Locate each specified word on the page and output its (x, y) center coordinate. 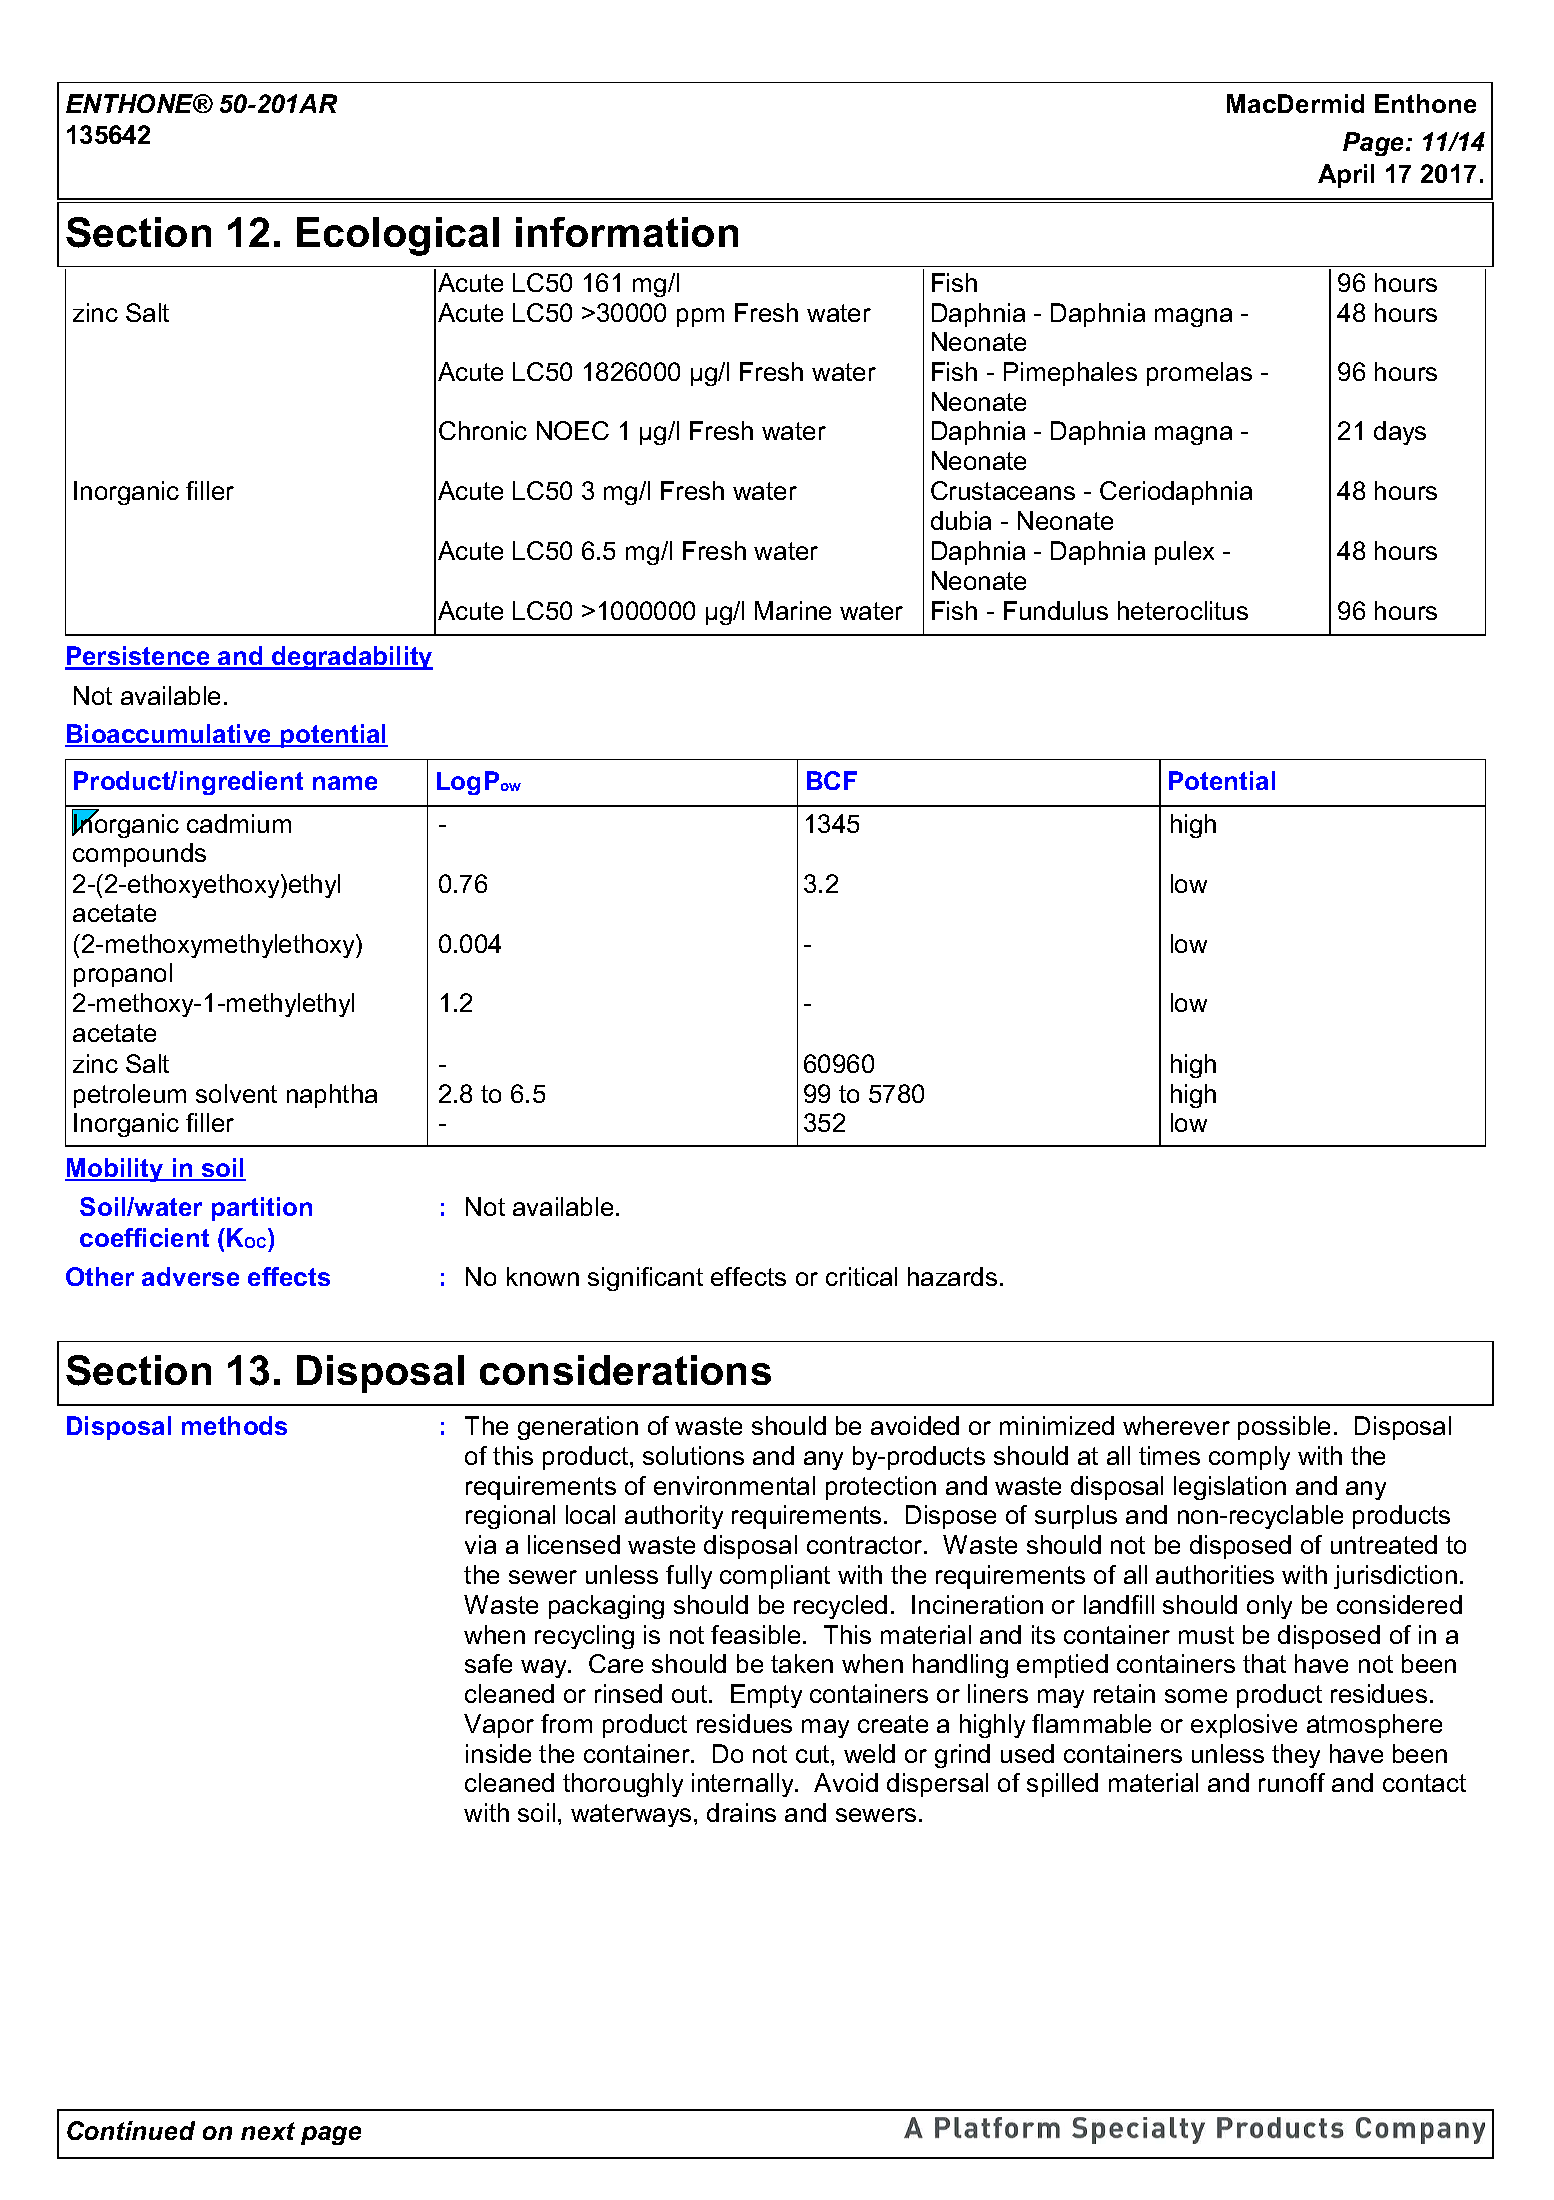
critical (861, 1276)
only (1269, 1607)
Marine (793, 610)
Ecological (398, 236)
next (268, 2131)
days (1400, 433)
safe (488, 1663)
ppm (700, 317)
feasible (755, 1634)
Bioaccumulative (169, 735)
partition (262, 1209)
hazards (952, 1276)
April (1346, 176)
